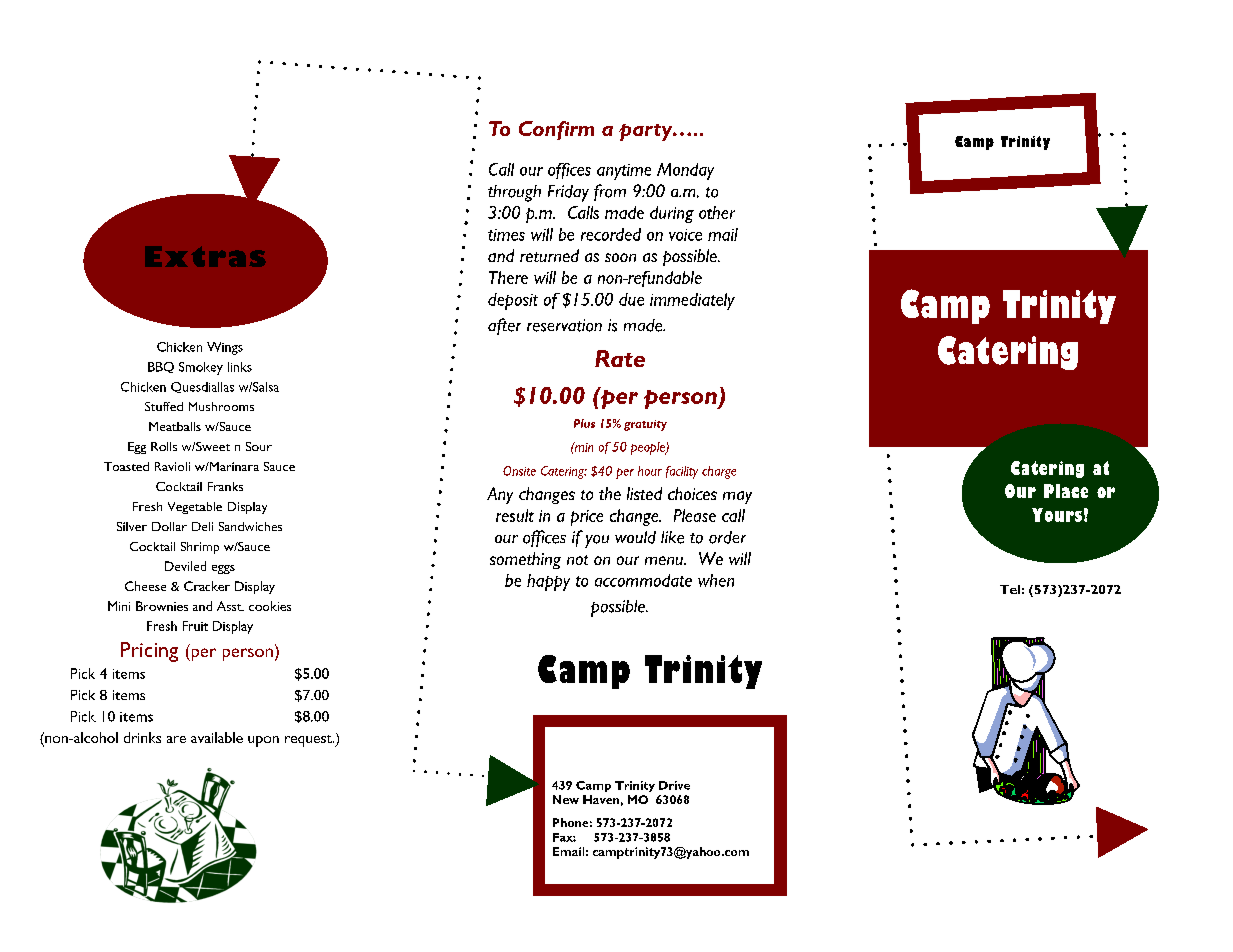  Describe the element at coordinates (225, 348) in the screenshot. I see `Wings` at that location.
